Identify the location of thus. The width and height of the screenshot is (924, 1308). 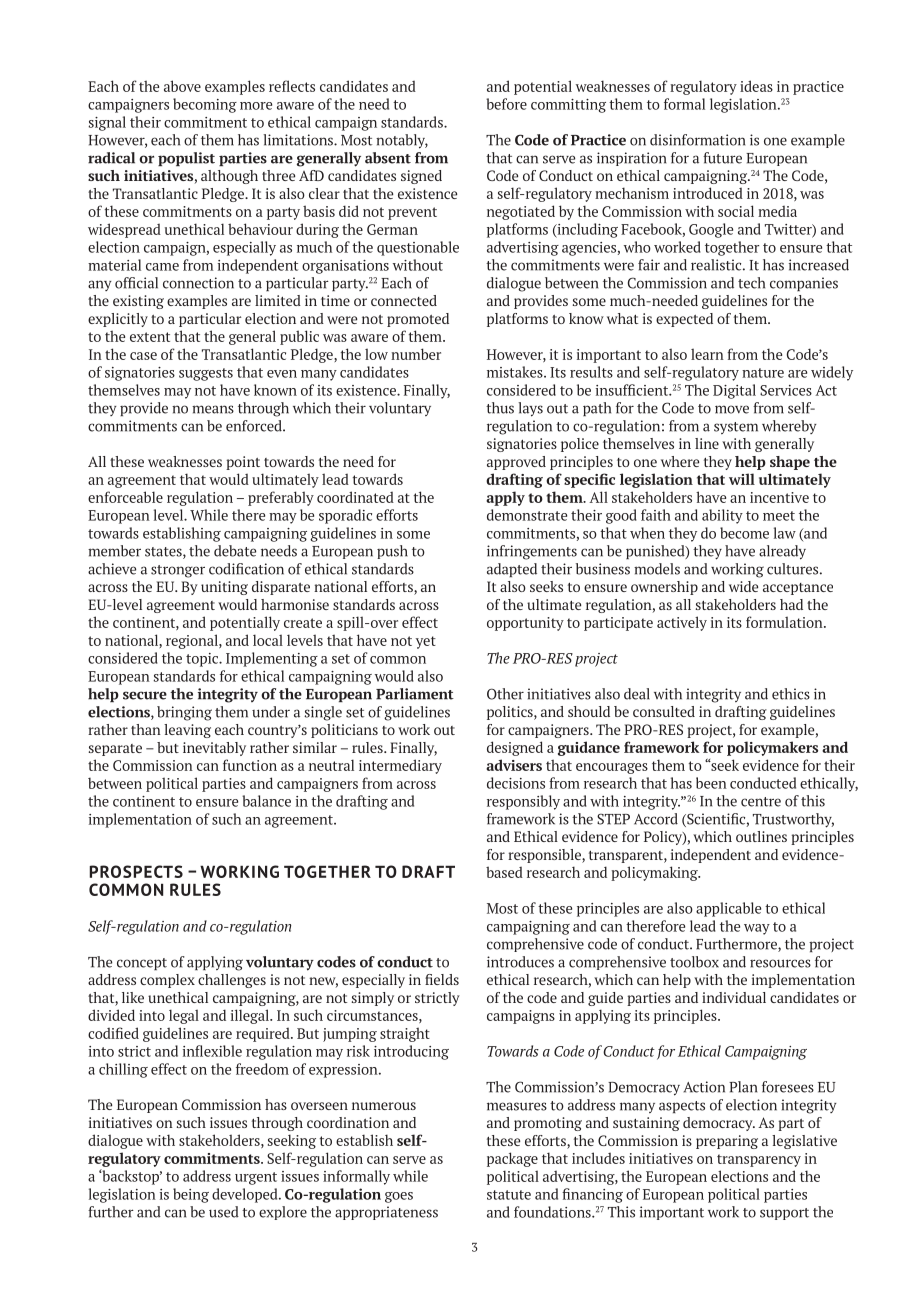
(500, 408).
